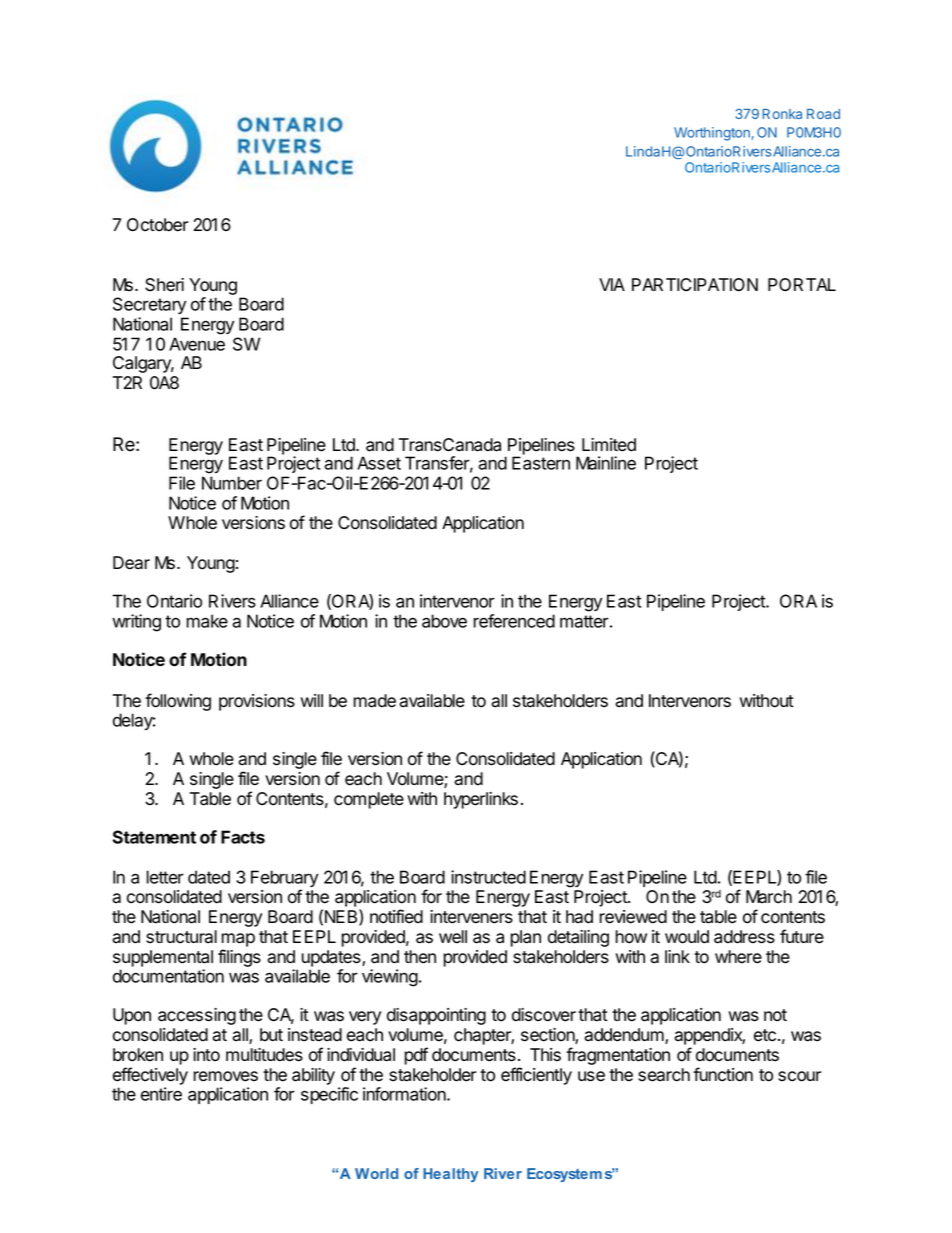 This page has width=952, height=1233. Describe the element at coordinates (609, 445) in the page. I see `Limited` at that location.
